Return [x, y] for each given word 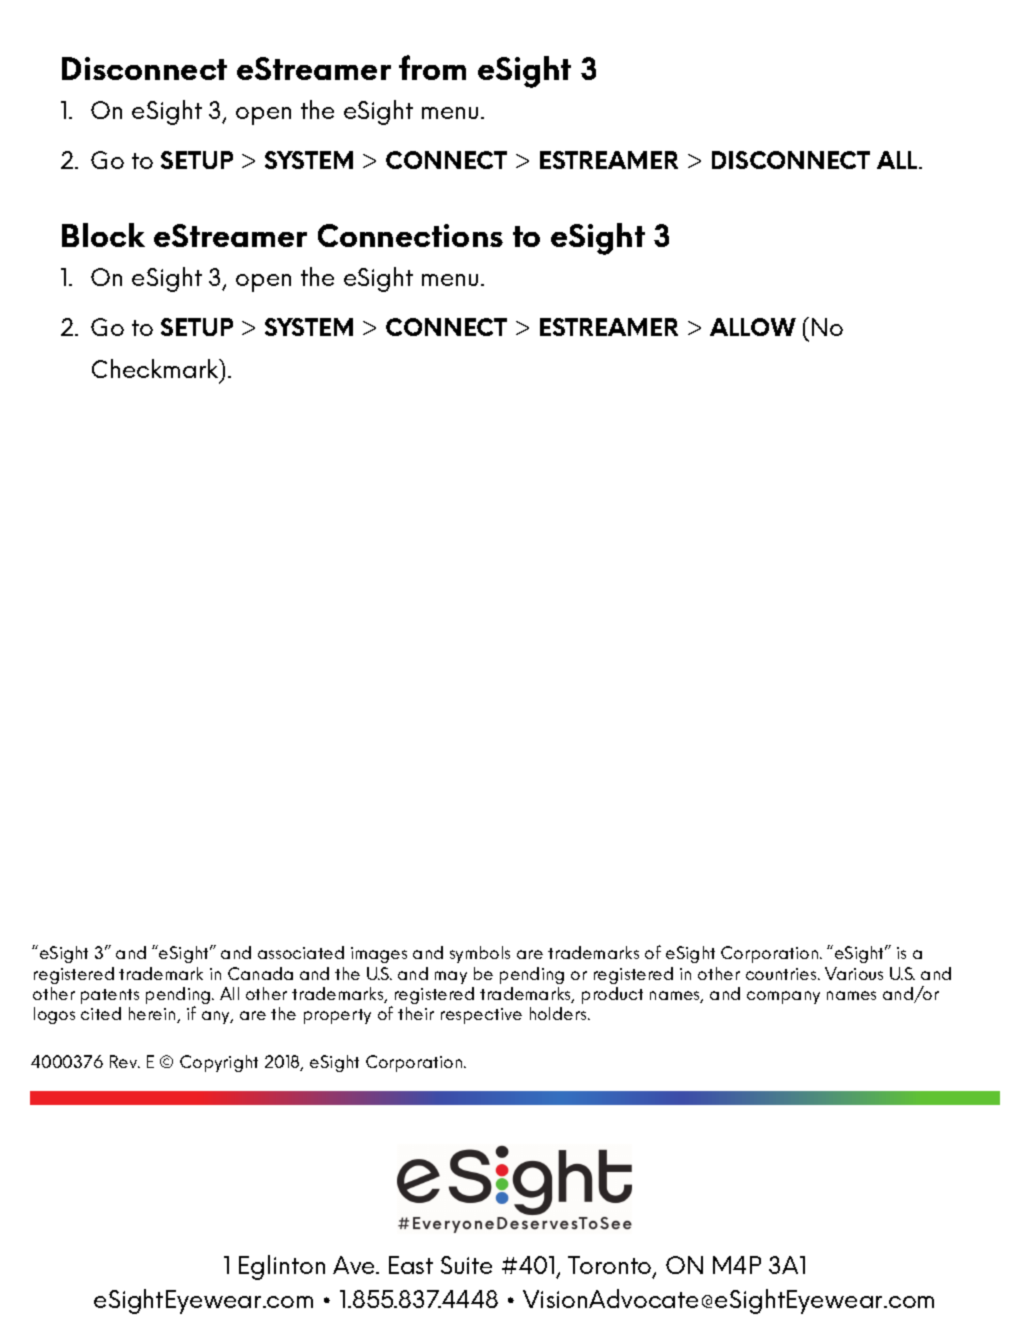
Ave [355, 1265]
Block [103, 235]
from [432, 67]
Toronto [611, 1267]
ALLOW [753, 327]
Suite [466, 1265]
